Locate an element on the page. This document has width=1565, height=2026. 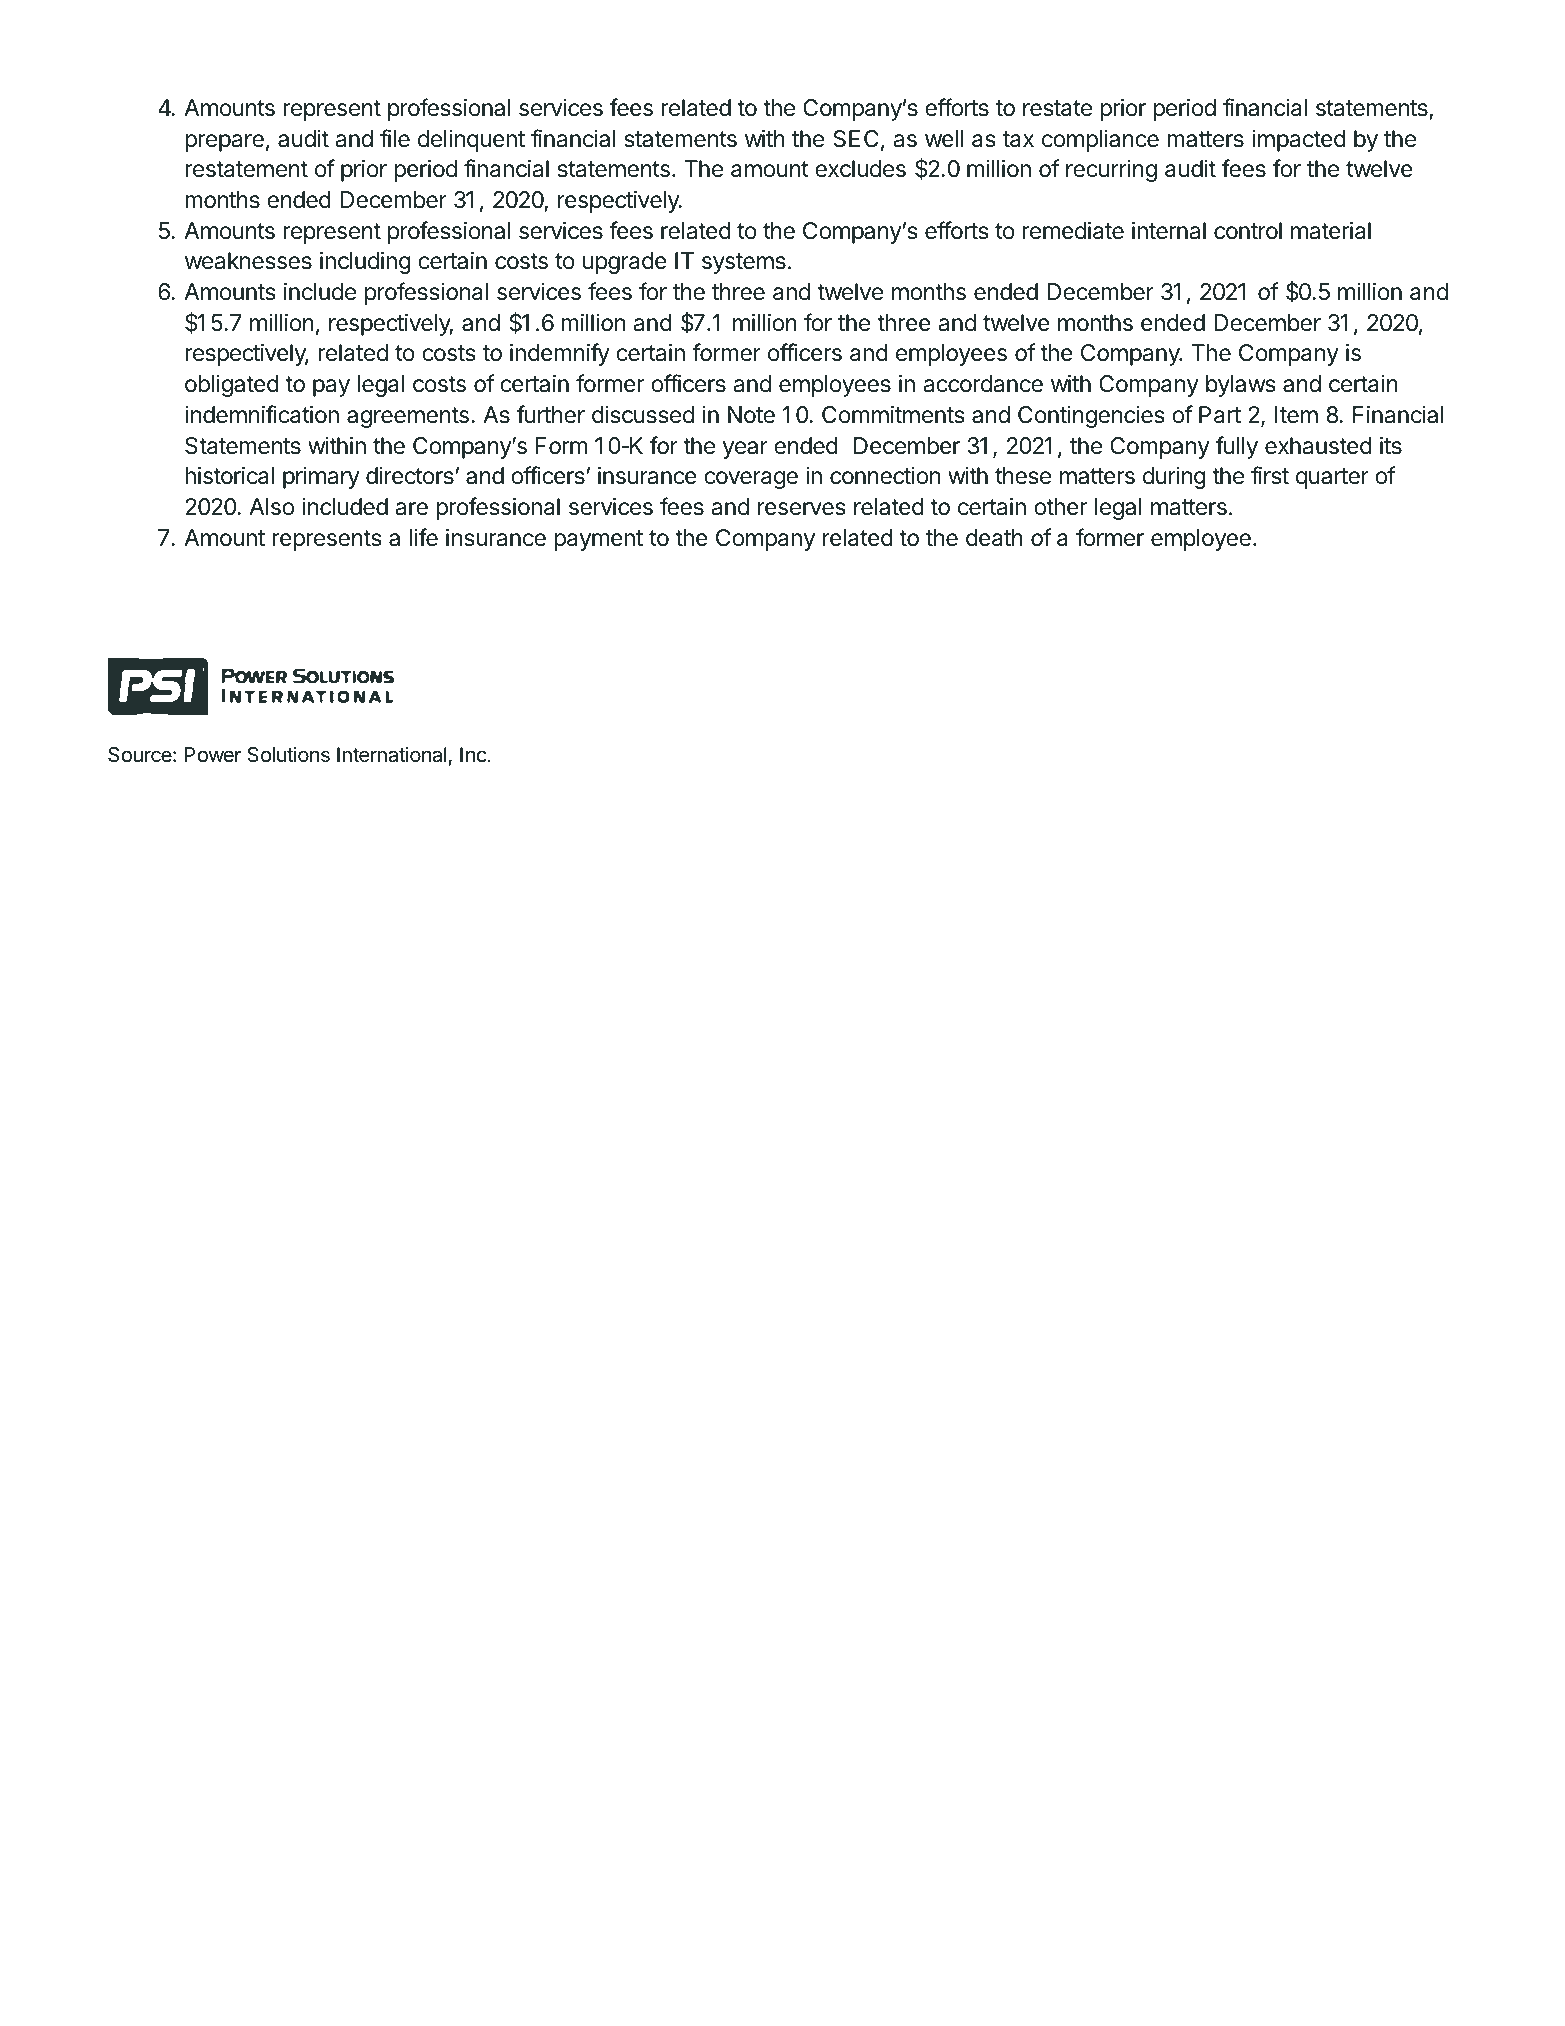
excludes is located at coordinates (860, 169).
